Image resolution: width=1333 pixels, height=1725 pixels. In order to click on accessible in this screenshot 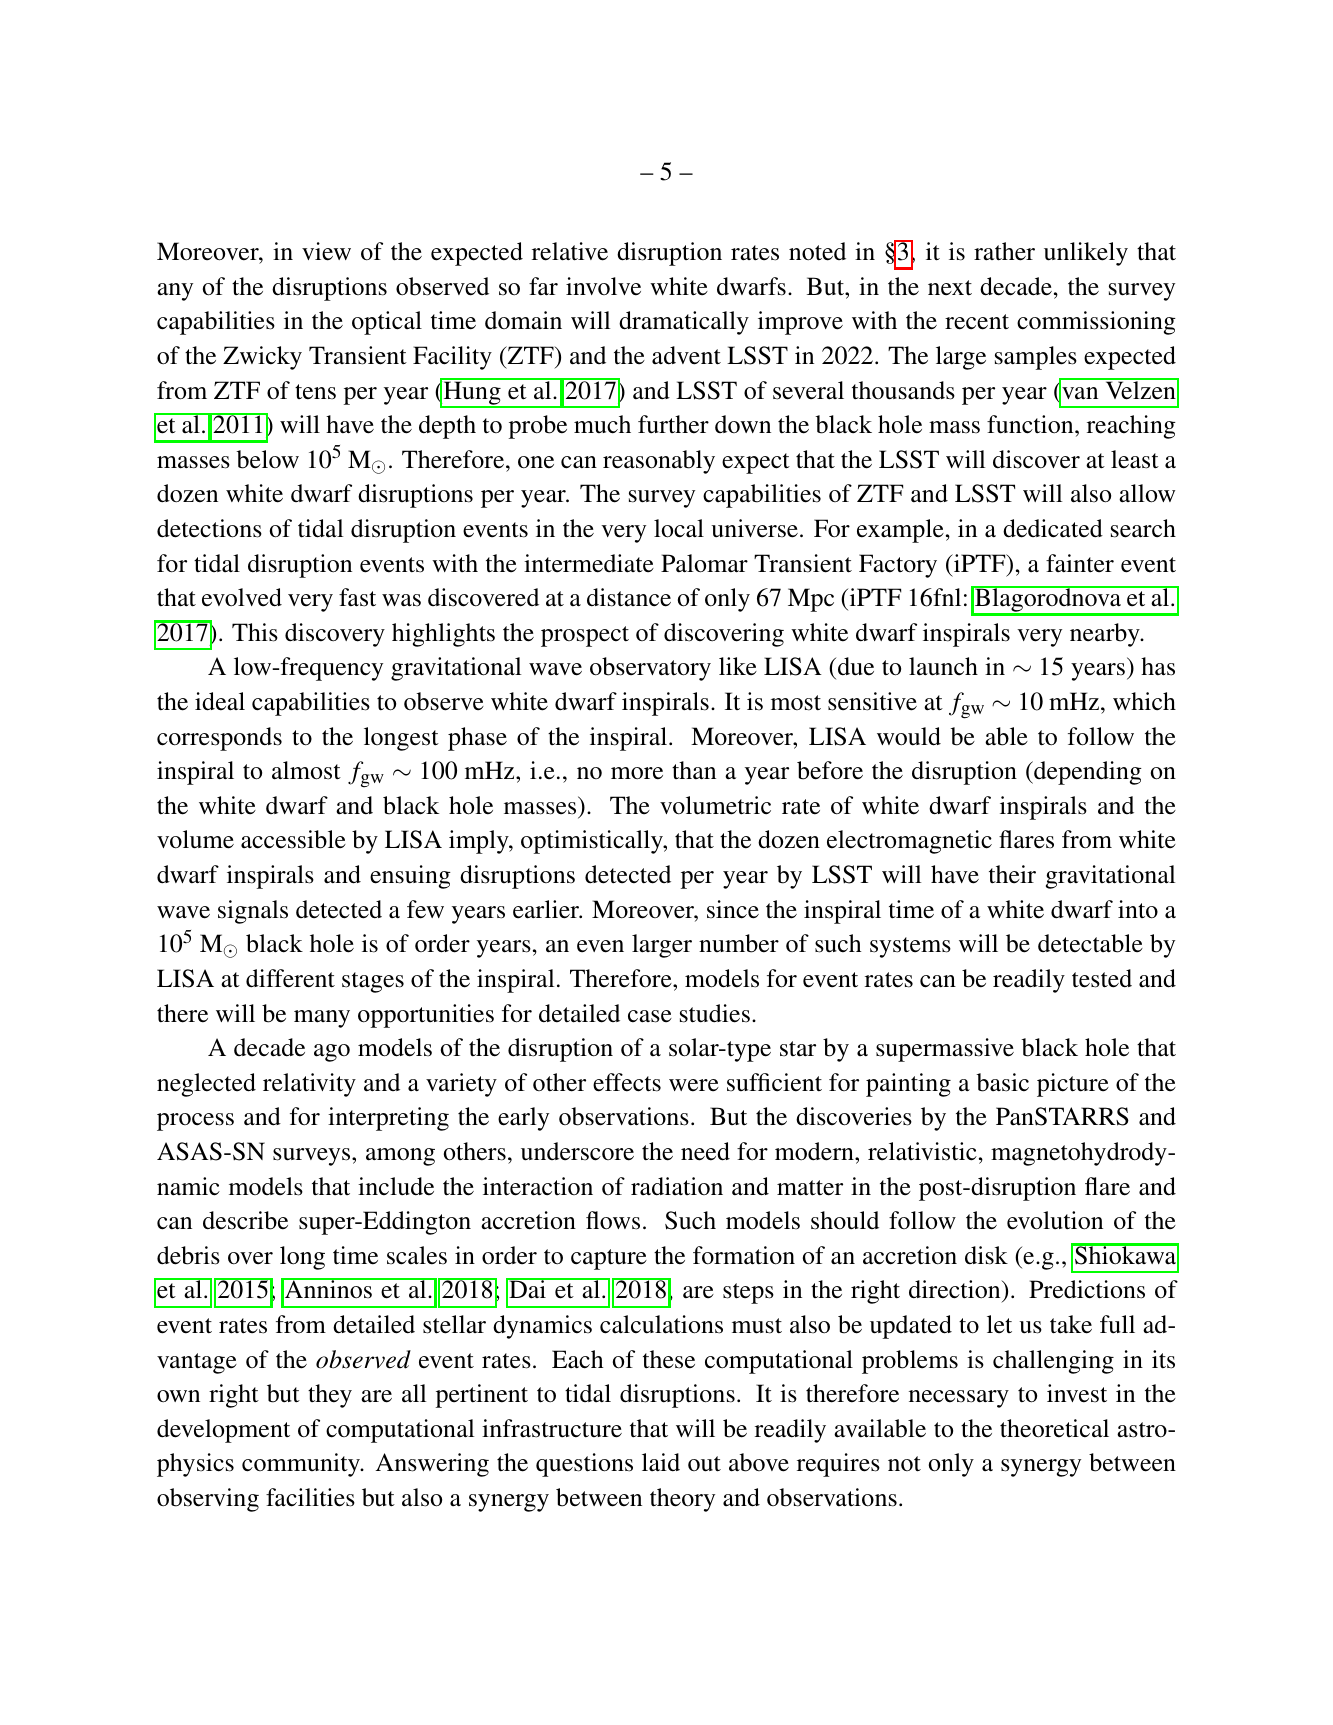, I will do `click(293, 839)`.
